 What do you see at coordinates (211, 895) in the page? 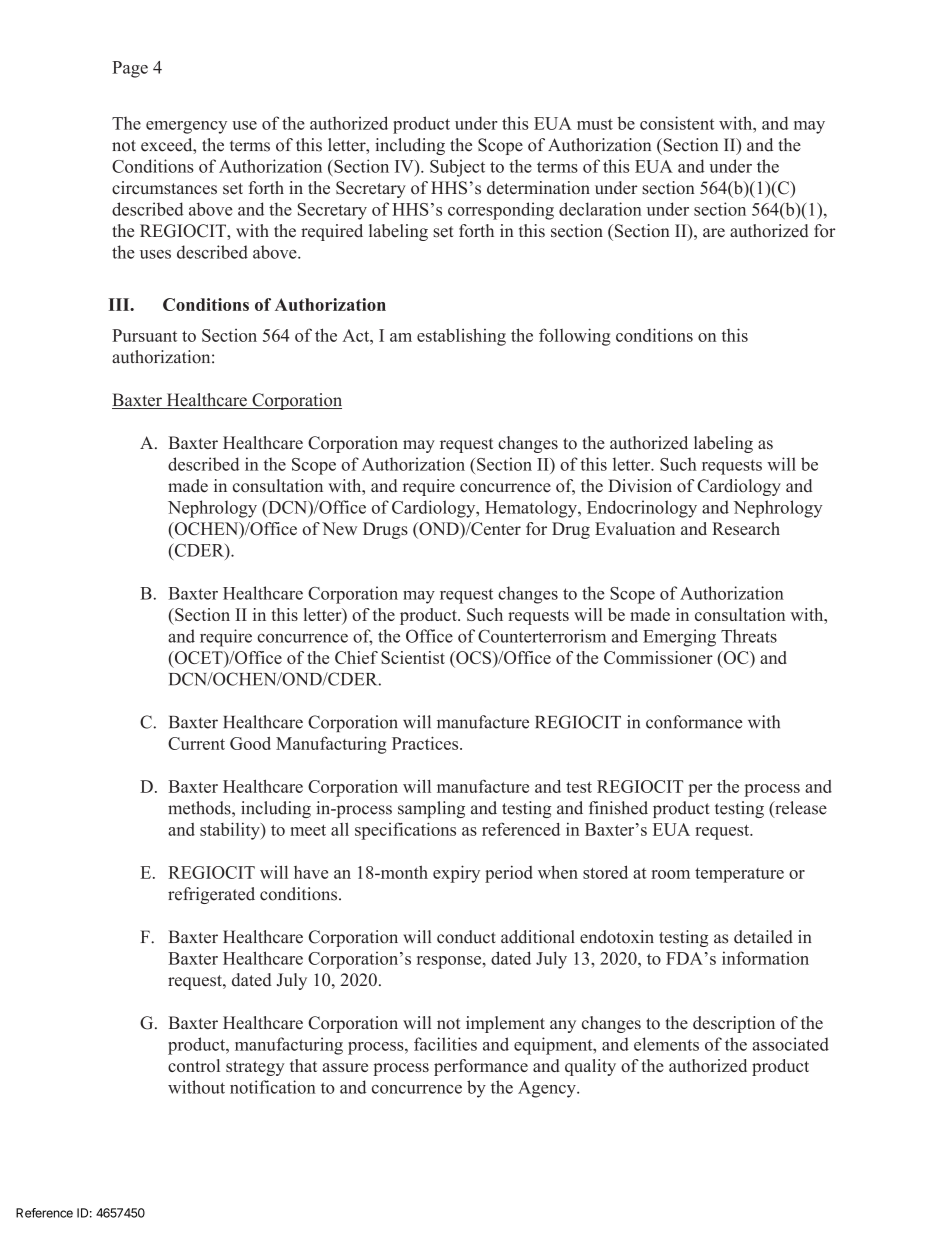
I see `refrigerated` at bounding box center [211, 895].
